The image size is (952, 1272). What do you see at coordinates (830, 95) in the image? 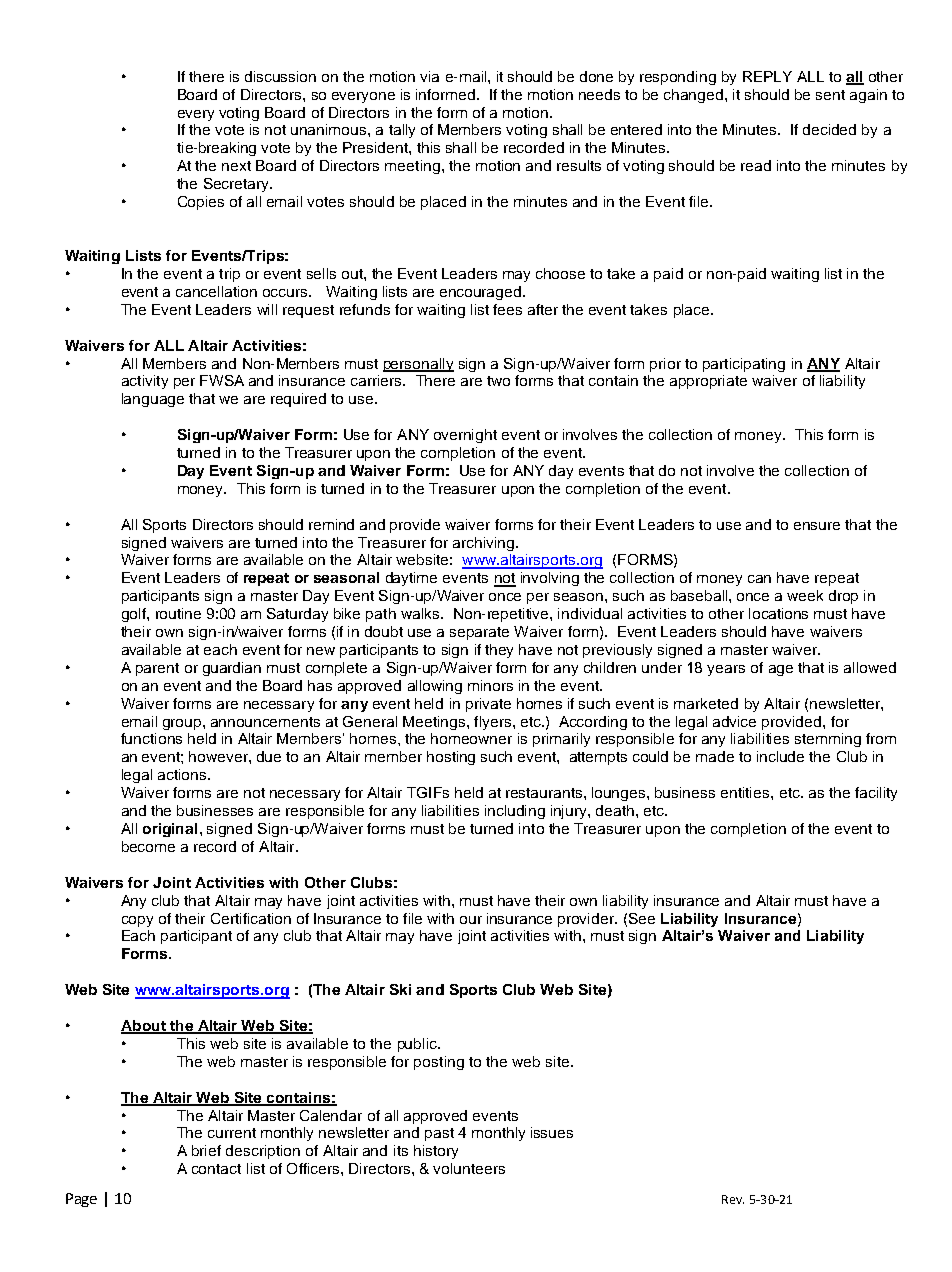
I see `sent` at bounding box center [830, 95].
